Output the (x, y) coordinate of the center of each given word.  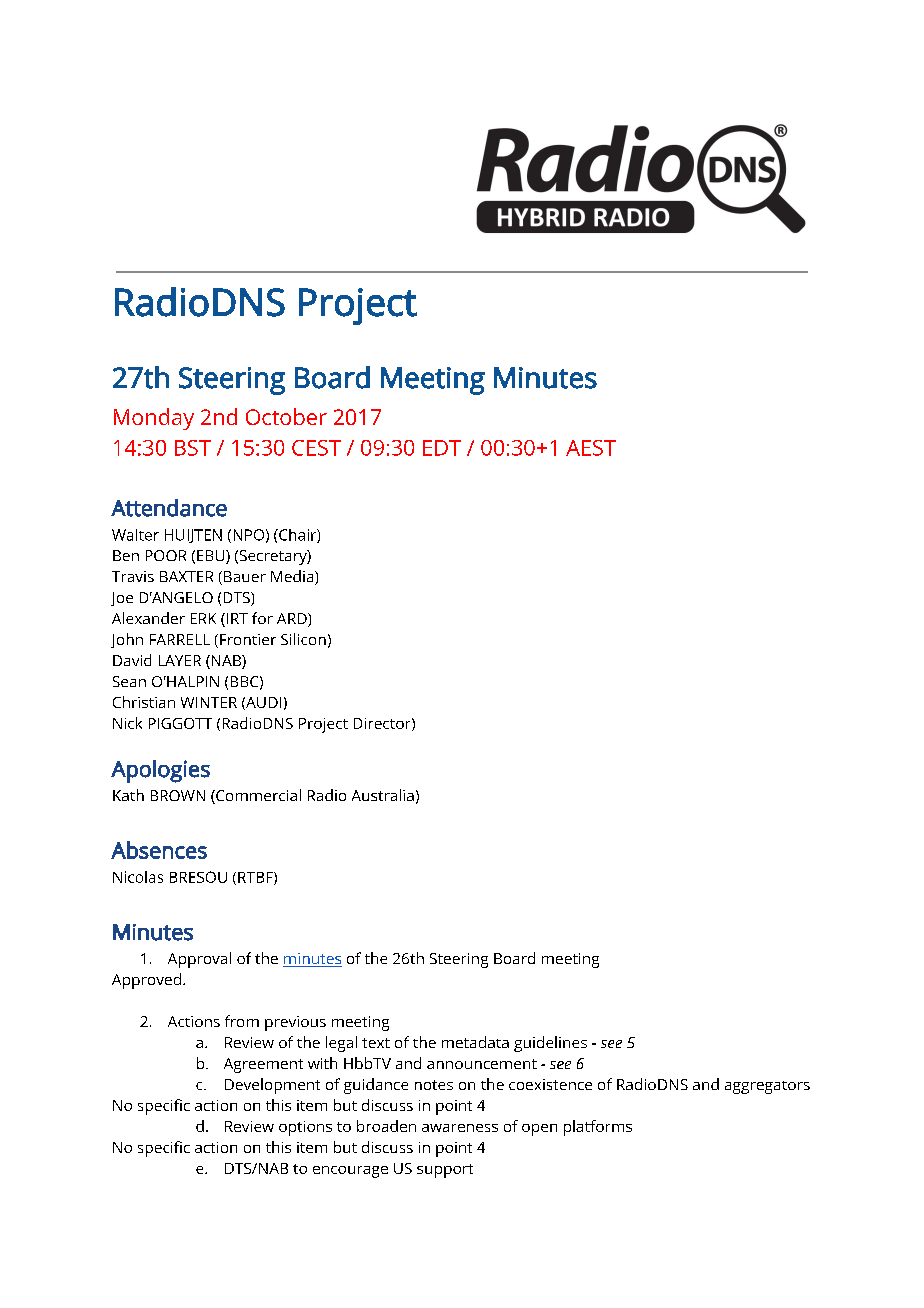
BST (193, 448)
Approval (199, 960)
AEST (591, 448)
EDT (442, 448)
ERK (203, 618)
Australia (383, 795)
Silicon (303, 639)
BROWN (178, 795)
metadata (475, 1042)
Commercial (257, 796)
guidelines (550, 1044)
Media (293, 577)
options (305, 1128)
